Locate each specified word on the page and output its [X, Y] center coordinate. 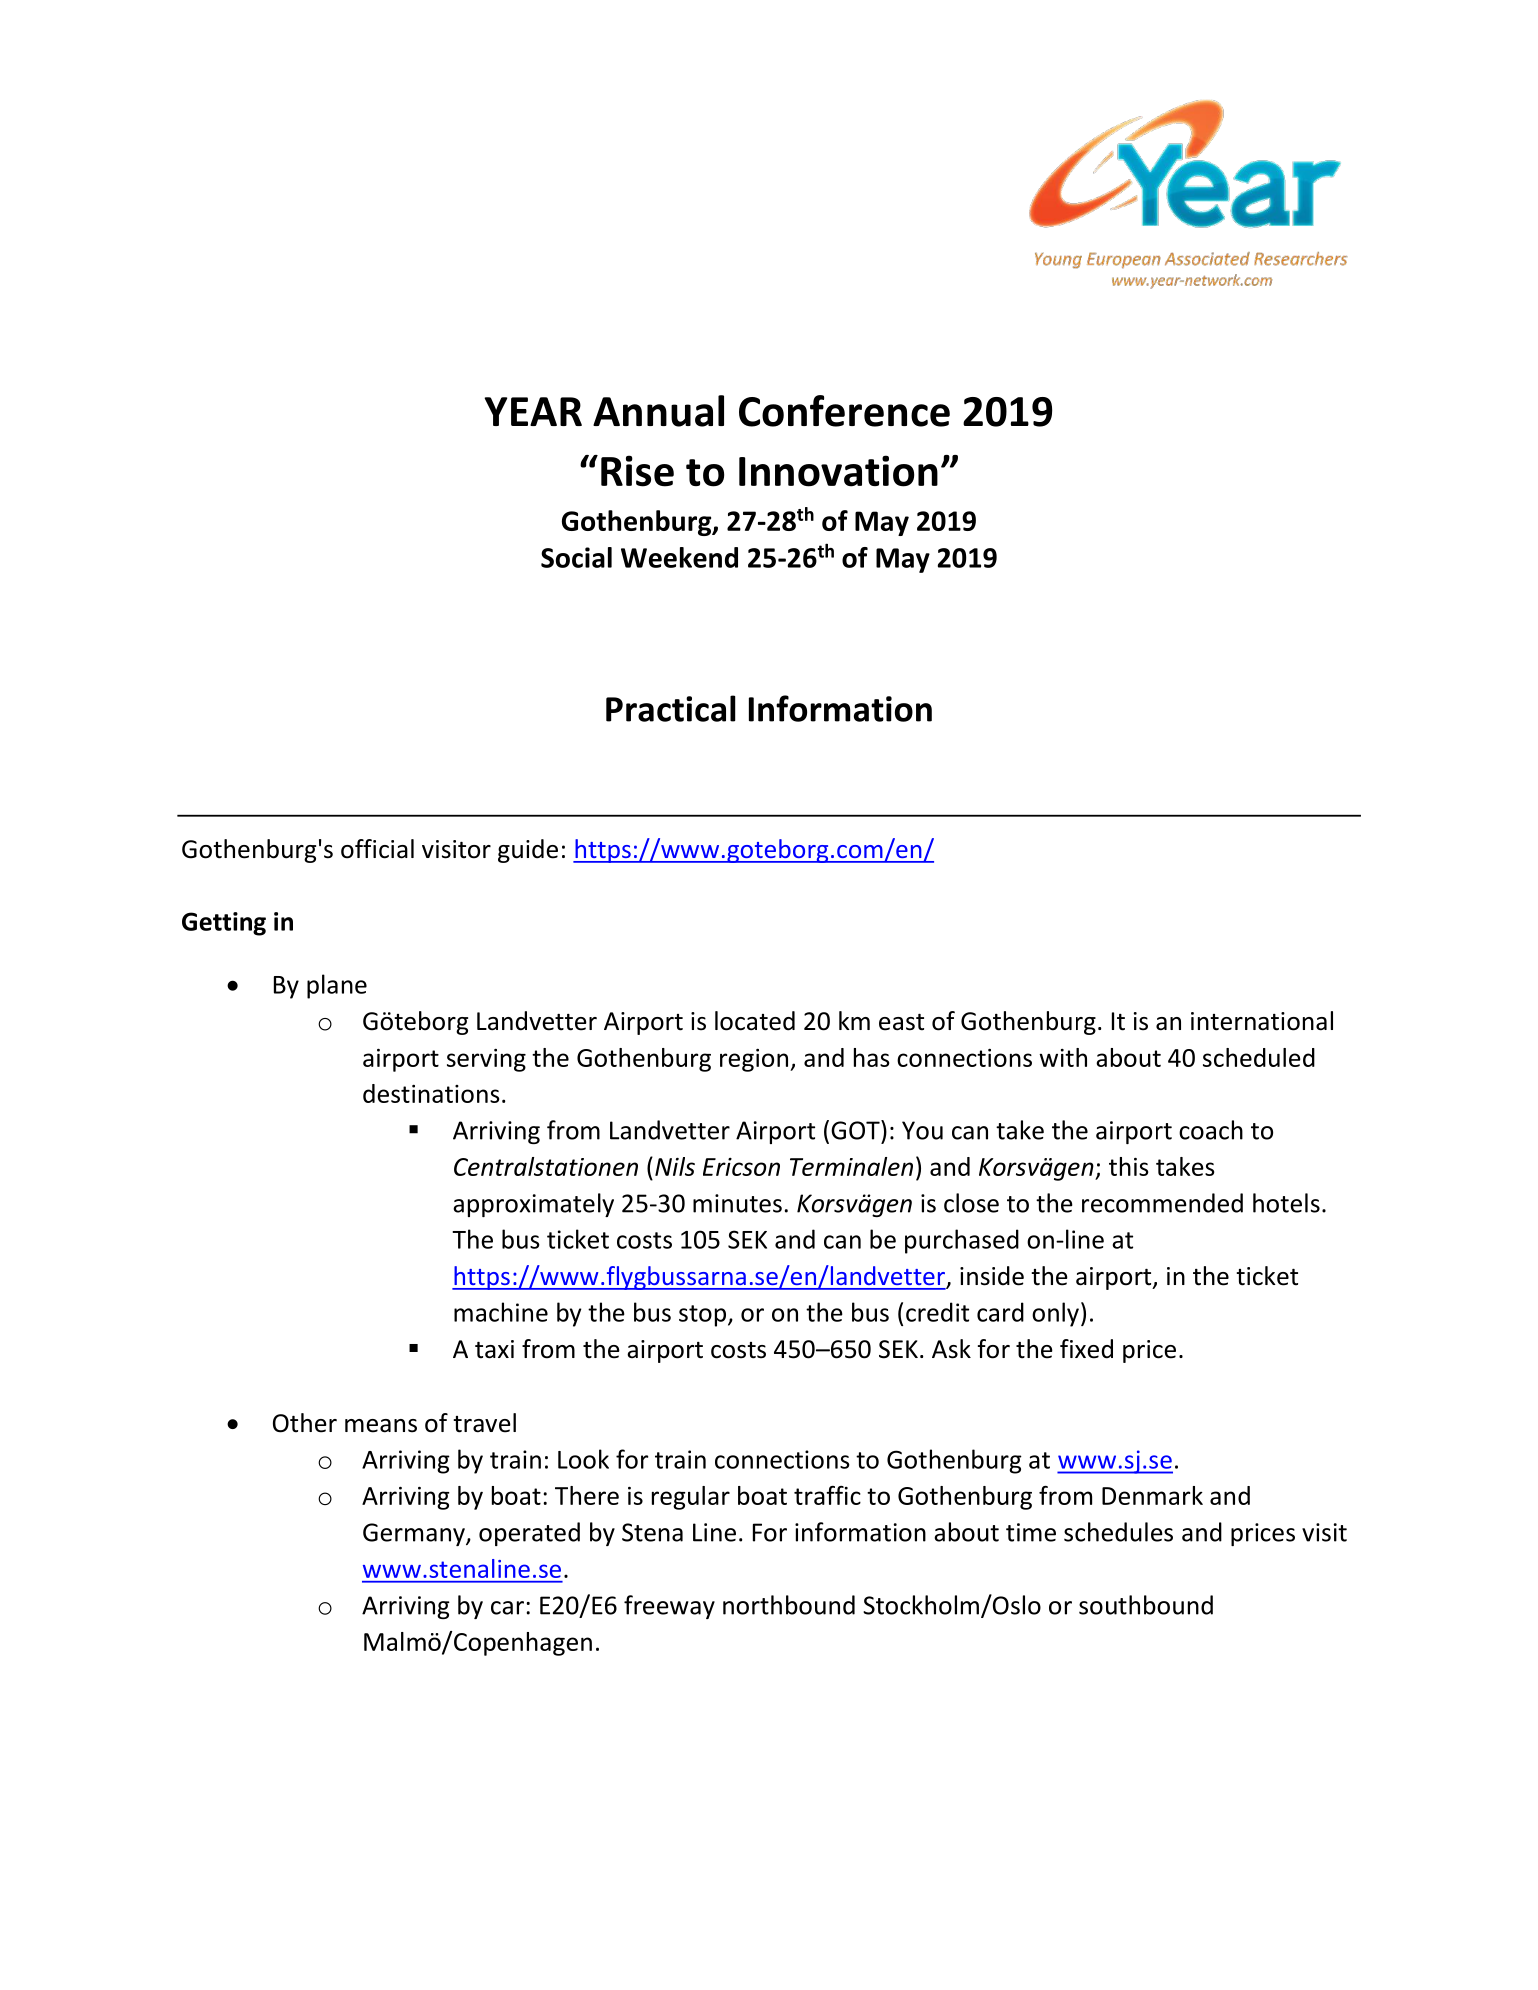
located [755, 1021]
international [1262, 1021]
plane [337, 986]
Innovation [838, 471]
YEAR [533, 411]
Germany [415, 1534]
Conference [844, 411]
